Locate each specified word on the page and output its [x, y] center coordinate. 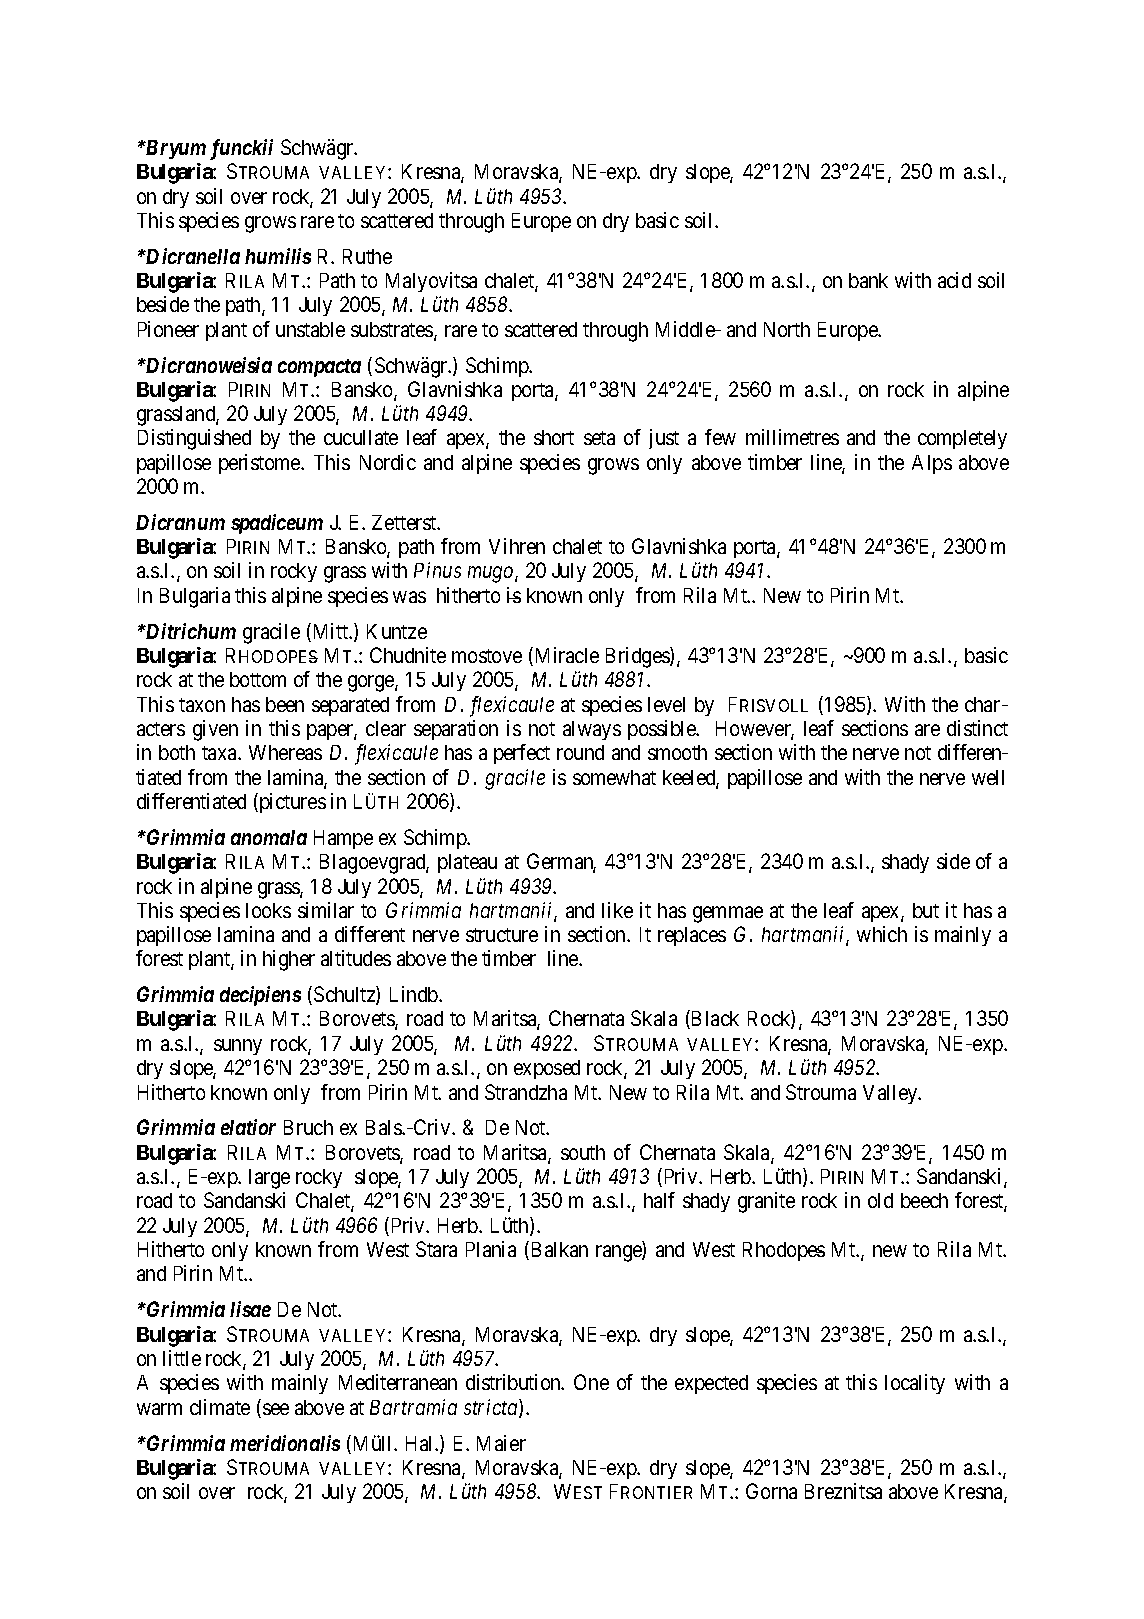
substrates [393, 331]
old [880, 1200]
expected [711, 1384]
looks [268, 910]
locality [915, 1384]
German [561, 862]
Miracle [565, 656]
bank [868, 280]
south [583, 1152]
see [276, 1409]
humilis [278, 256]
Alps [932, 464]
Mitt [330, 632]
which [882, 934]
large [269, 1179]
